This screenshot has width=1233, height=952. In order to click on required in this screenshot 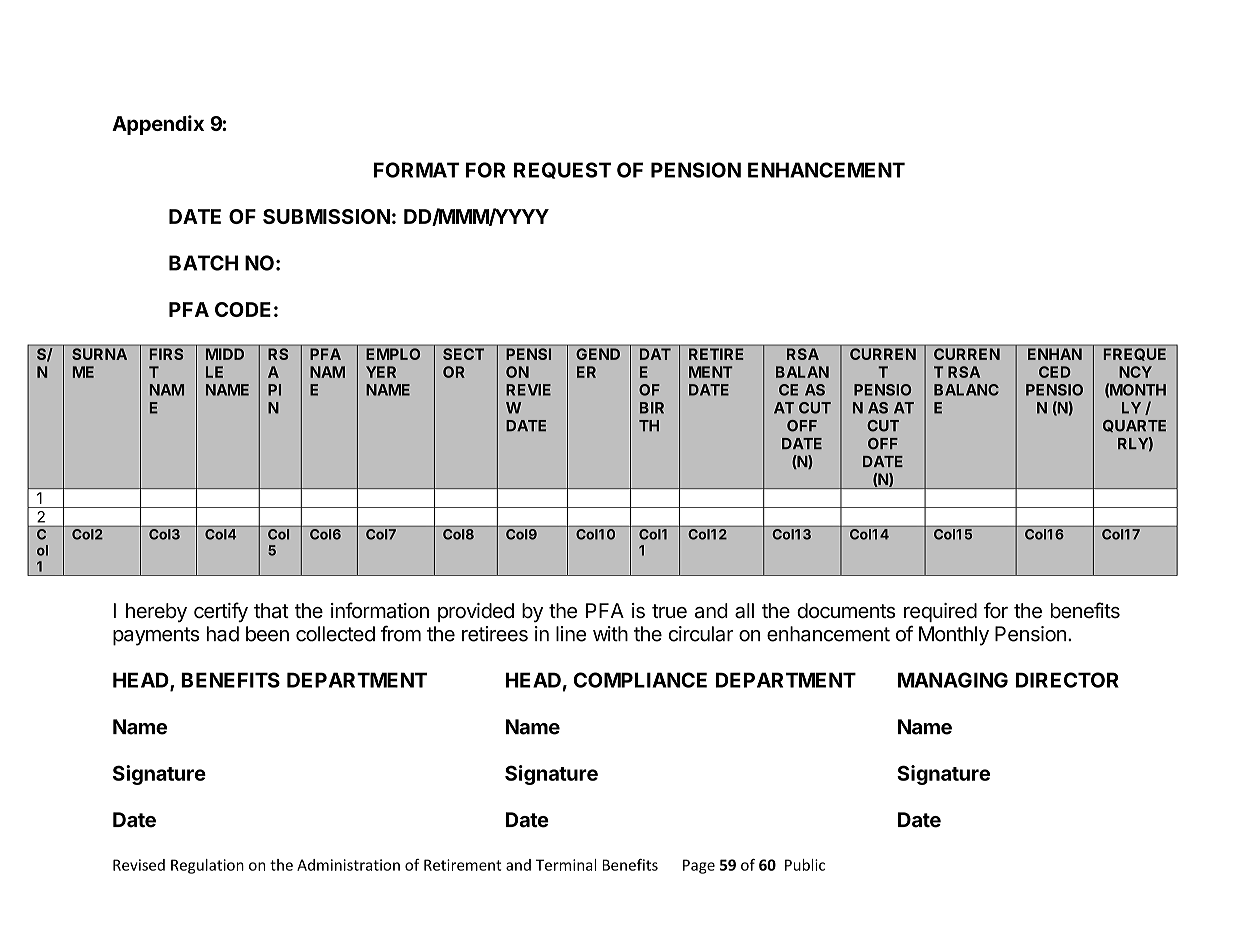, I will do `click(940, 612)`.
